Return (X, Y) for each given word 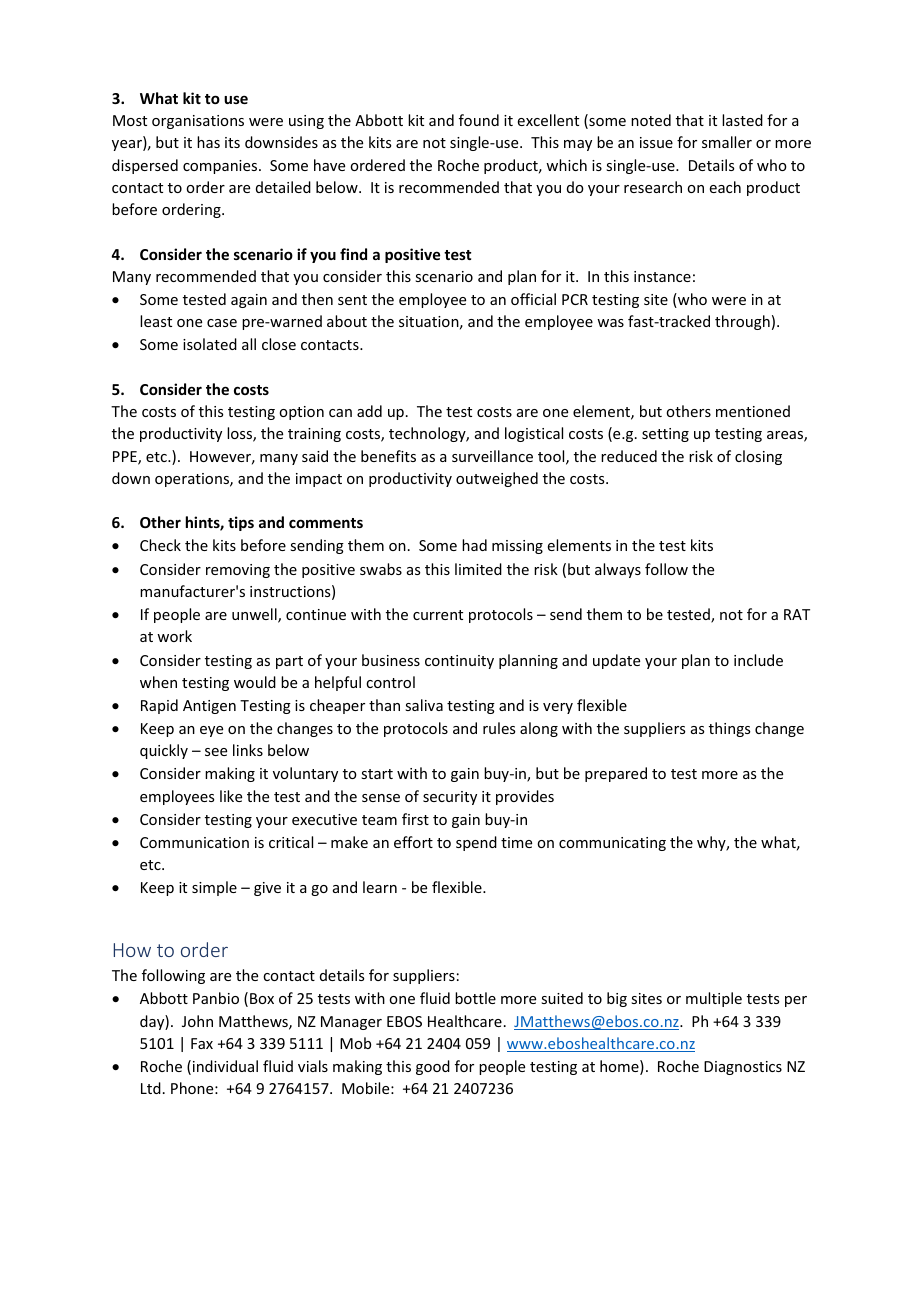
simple (214, 888)
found (479, 120)
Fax (202, 1043)
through (742, 322)
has (208, 142)
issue (656, 142)
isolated (210, 344)
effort (413, 842)
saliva (424, 705)
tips (241, 523)
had (474, 545)
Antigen (209, 707)
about (347, 321)
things (729, 729)
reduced (629, 456)
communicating (612, 844)
